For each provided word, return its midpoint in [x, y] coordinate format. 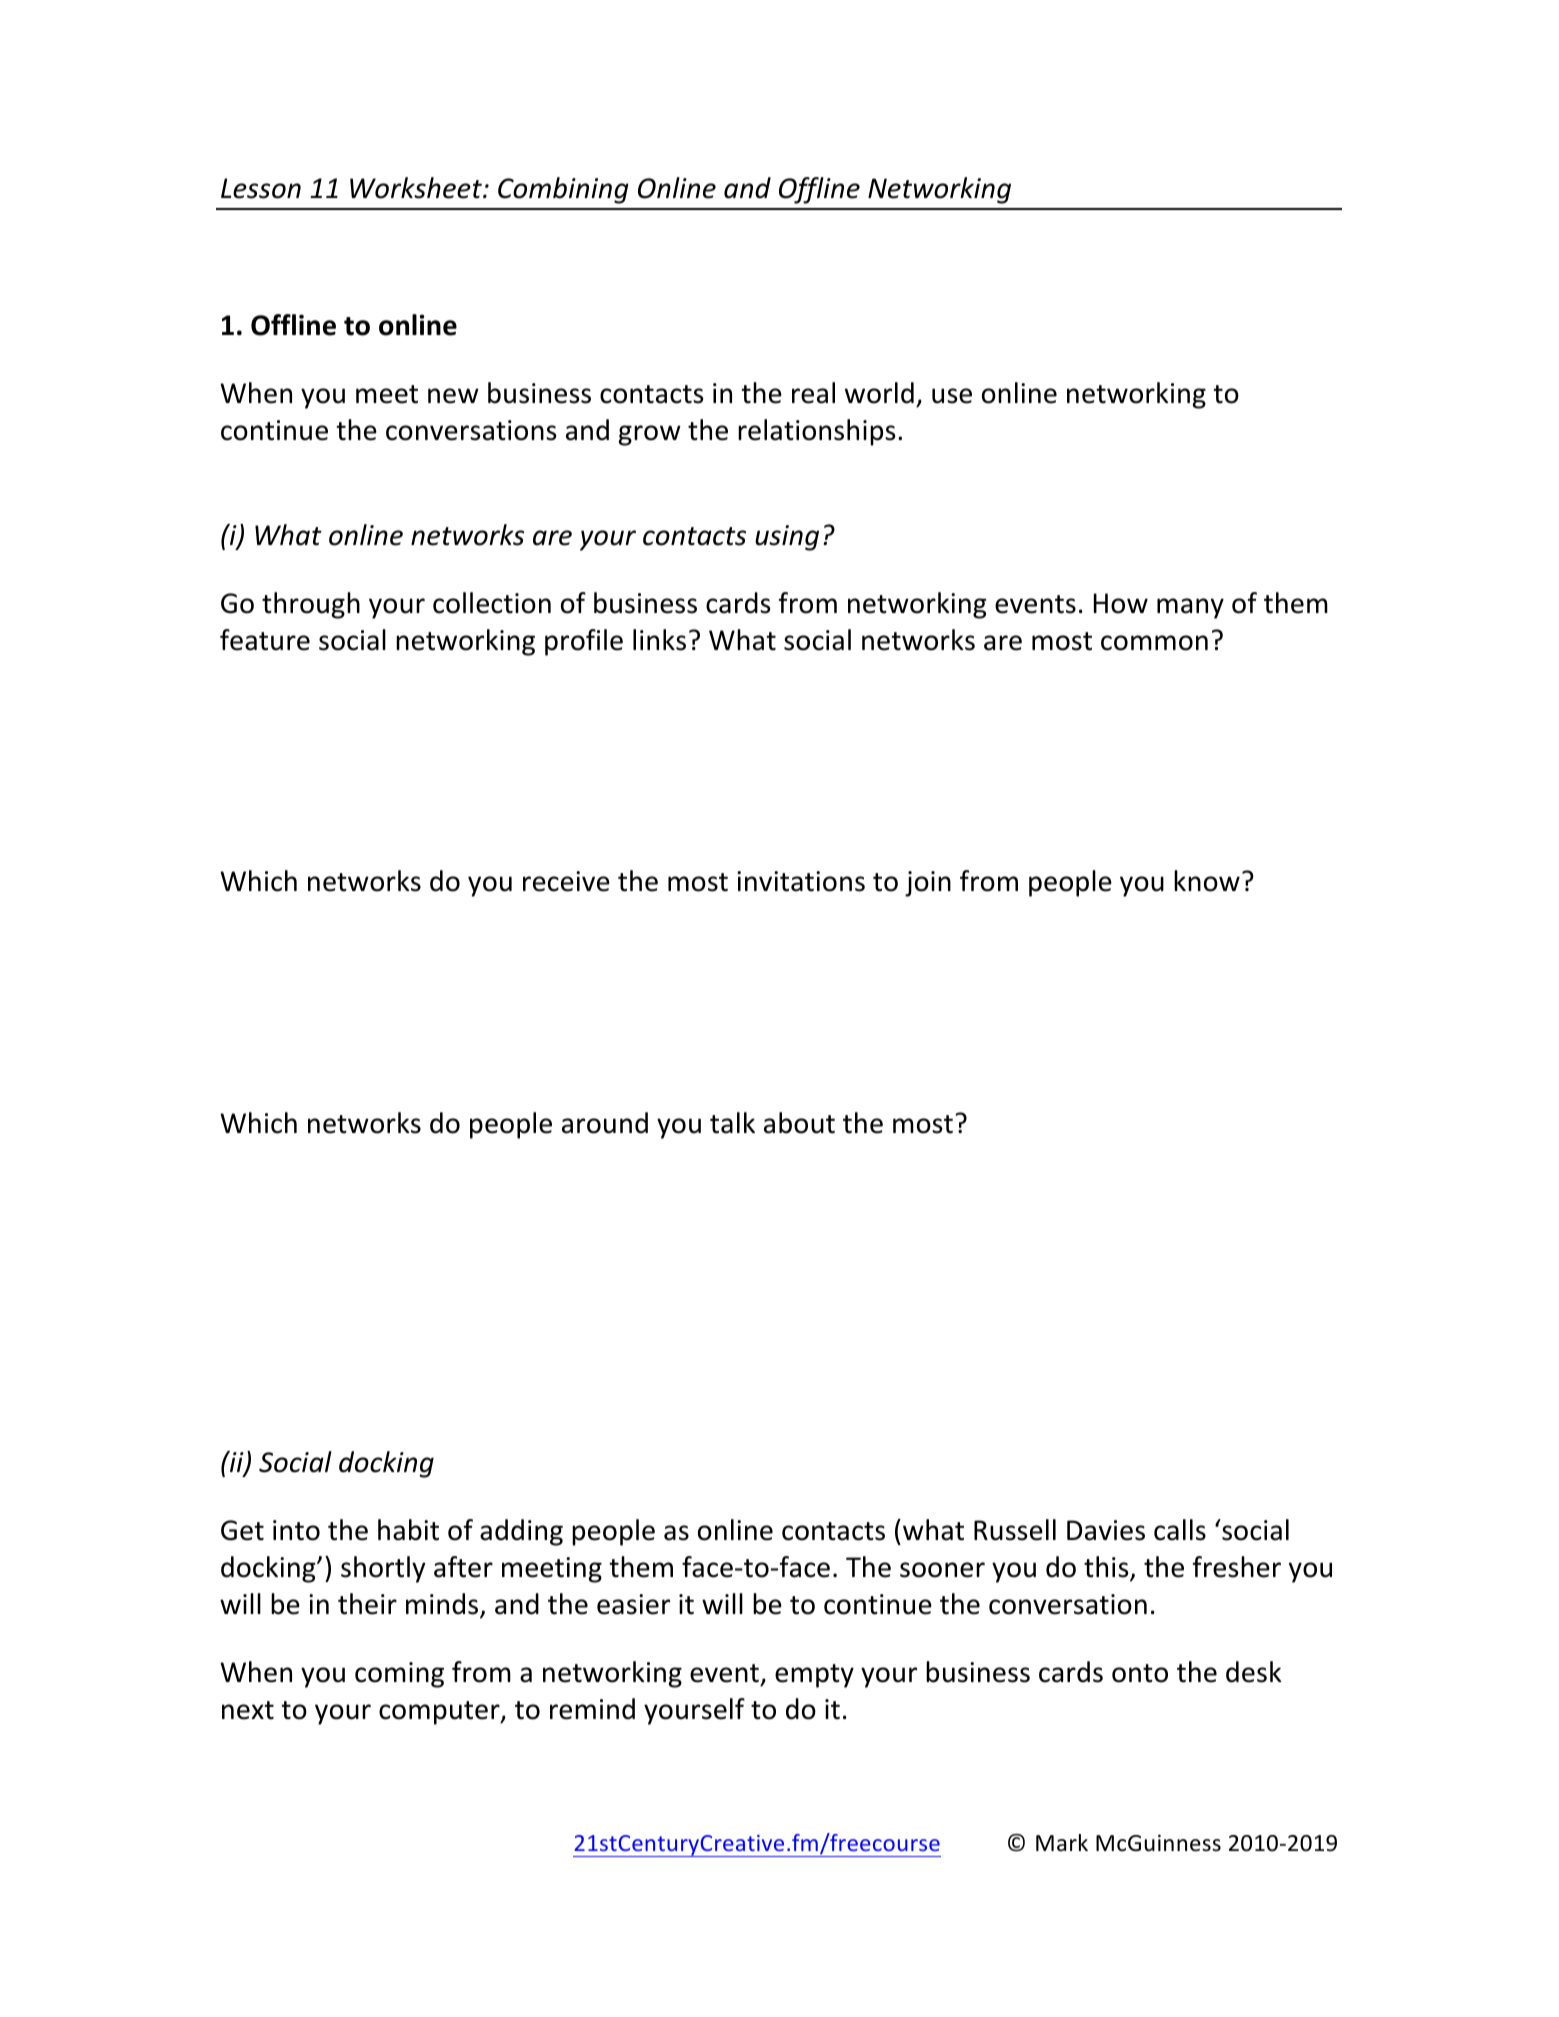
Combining [563, 190]
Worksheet [417, 188]
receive [566, 881]
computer [440, 1713]
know [1207, 881]
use [952, 396]
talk [732, 1123]
